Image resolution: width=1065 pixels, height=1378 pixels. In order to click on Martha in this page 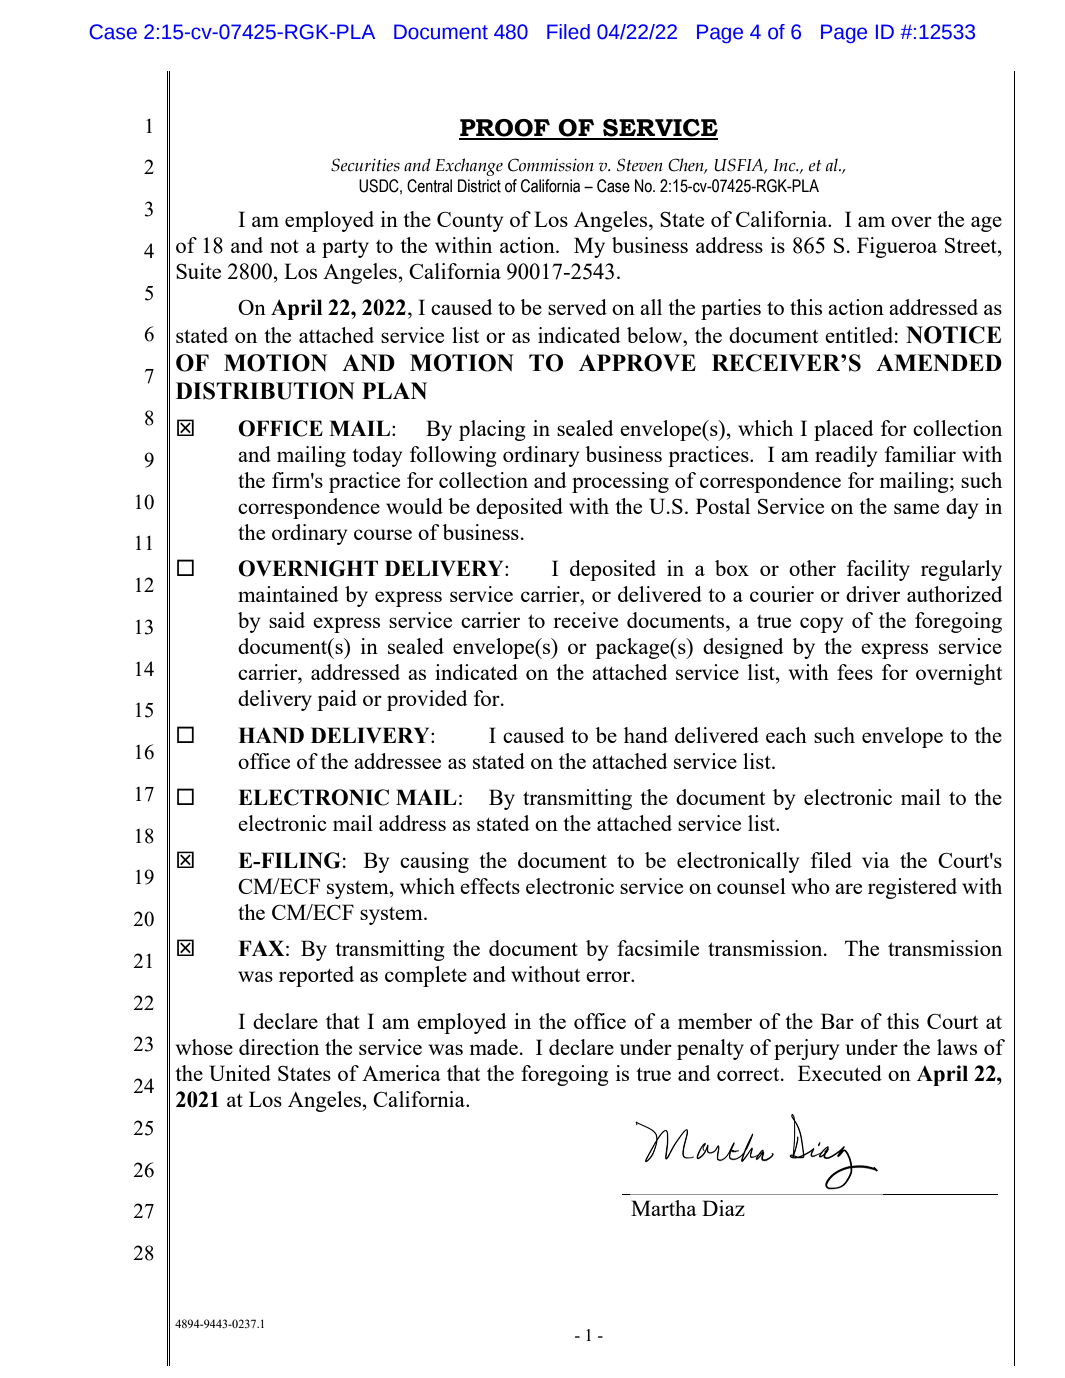, I will do `click(664, 1208)`.
